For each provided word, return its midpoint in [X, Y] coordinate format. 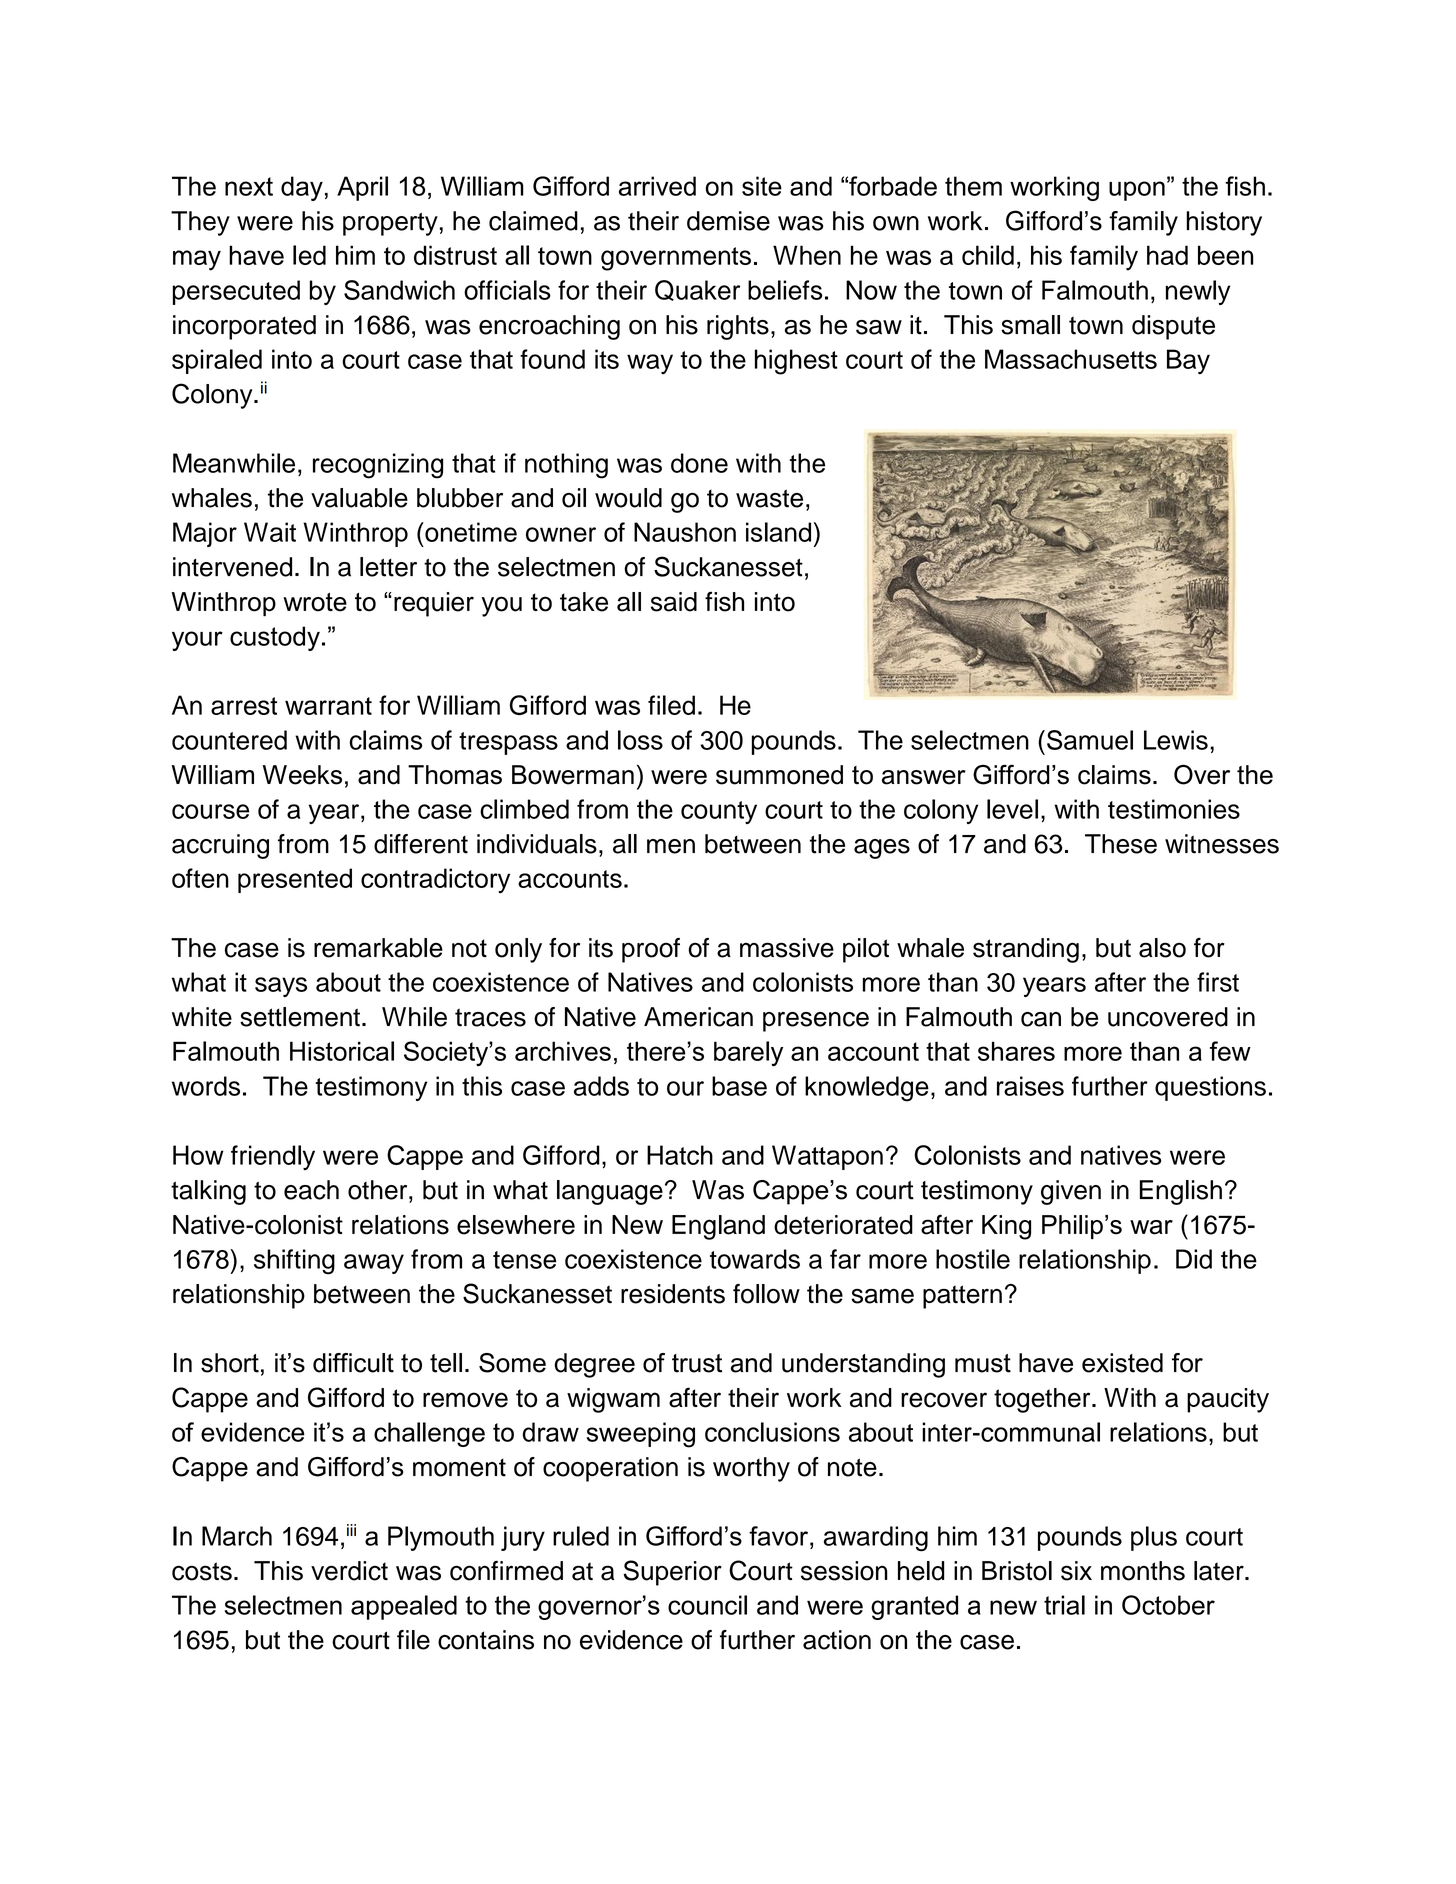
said [674, 602]
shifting [294, 1262]
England [718, 1227]
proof [651, 950]
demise [728, 221]
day [302, 188]
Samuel [1090, 740]
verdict [349, 1571]
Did [1194, 1259]
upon [1137, 191]
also [1162, 948]
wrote [315, 602]
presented [295, 880]
